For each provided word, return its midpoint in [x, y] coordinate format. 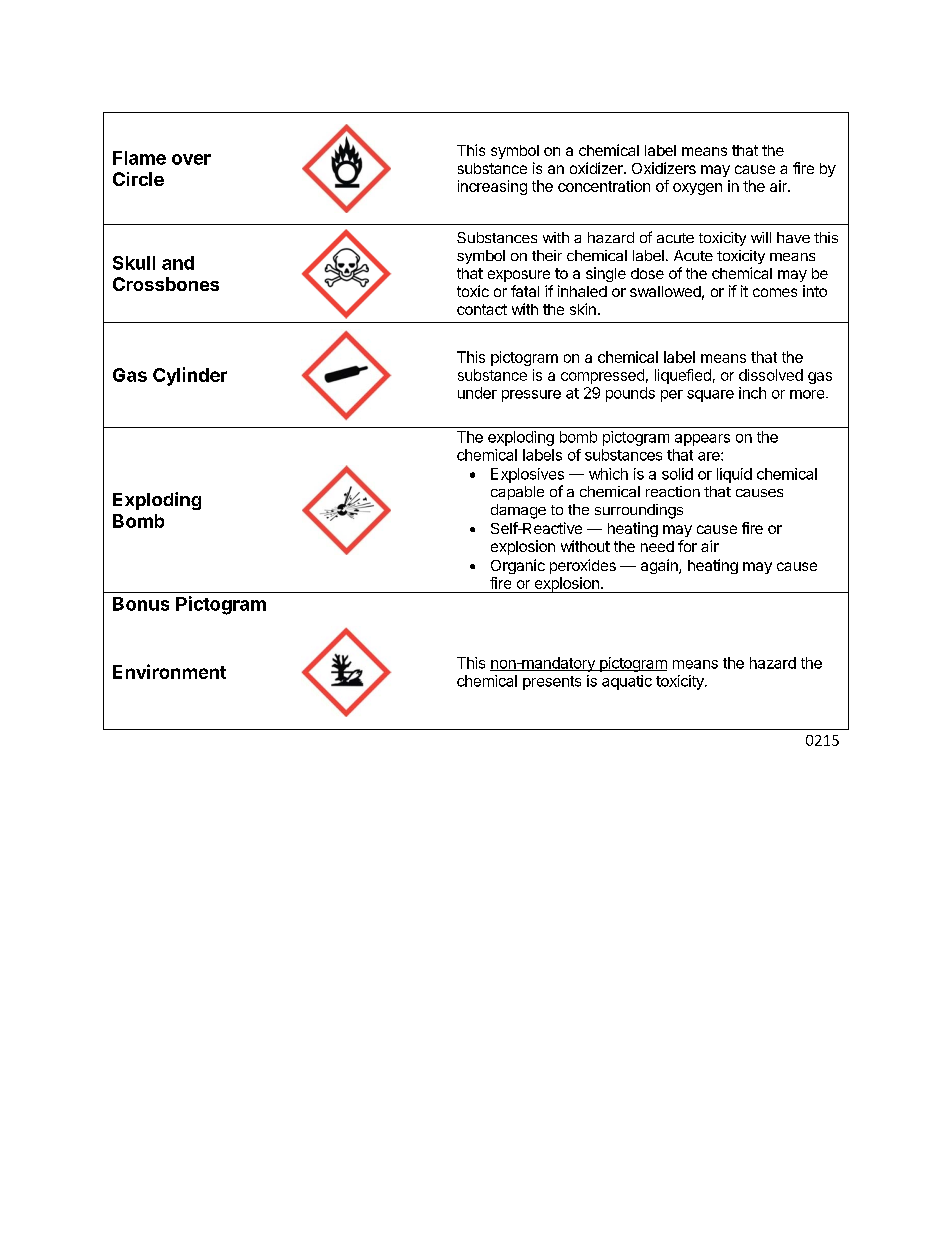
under [477, 393]
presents [552, 683]
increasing [492, 187]
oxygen [697, 189]
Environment [169, 671]
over [191, 159]
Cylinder [190, 376]
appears [702, 440]
